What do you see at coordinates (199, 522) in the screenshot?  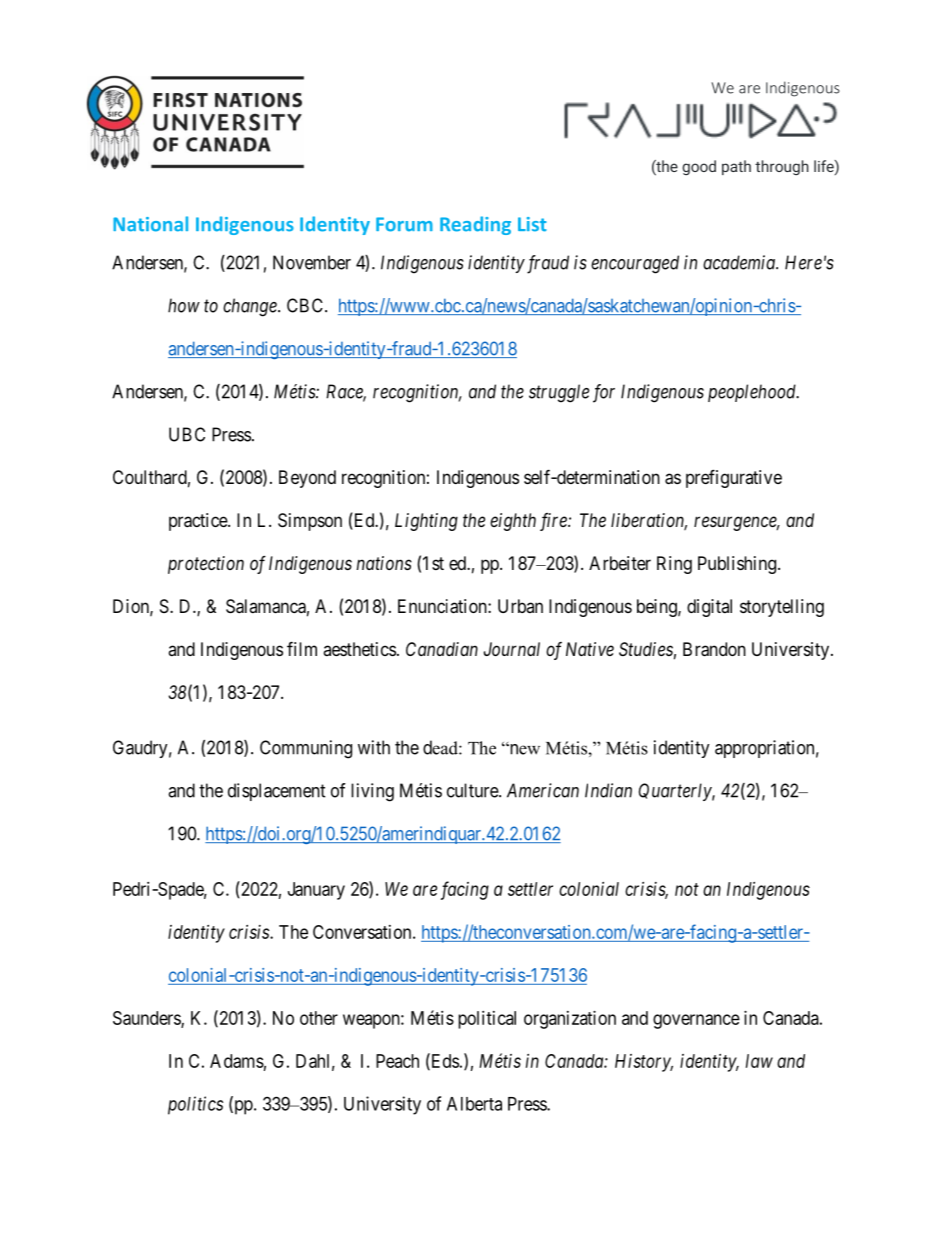 I see `practice` at bounding box center [199, 522].
